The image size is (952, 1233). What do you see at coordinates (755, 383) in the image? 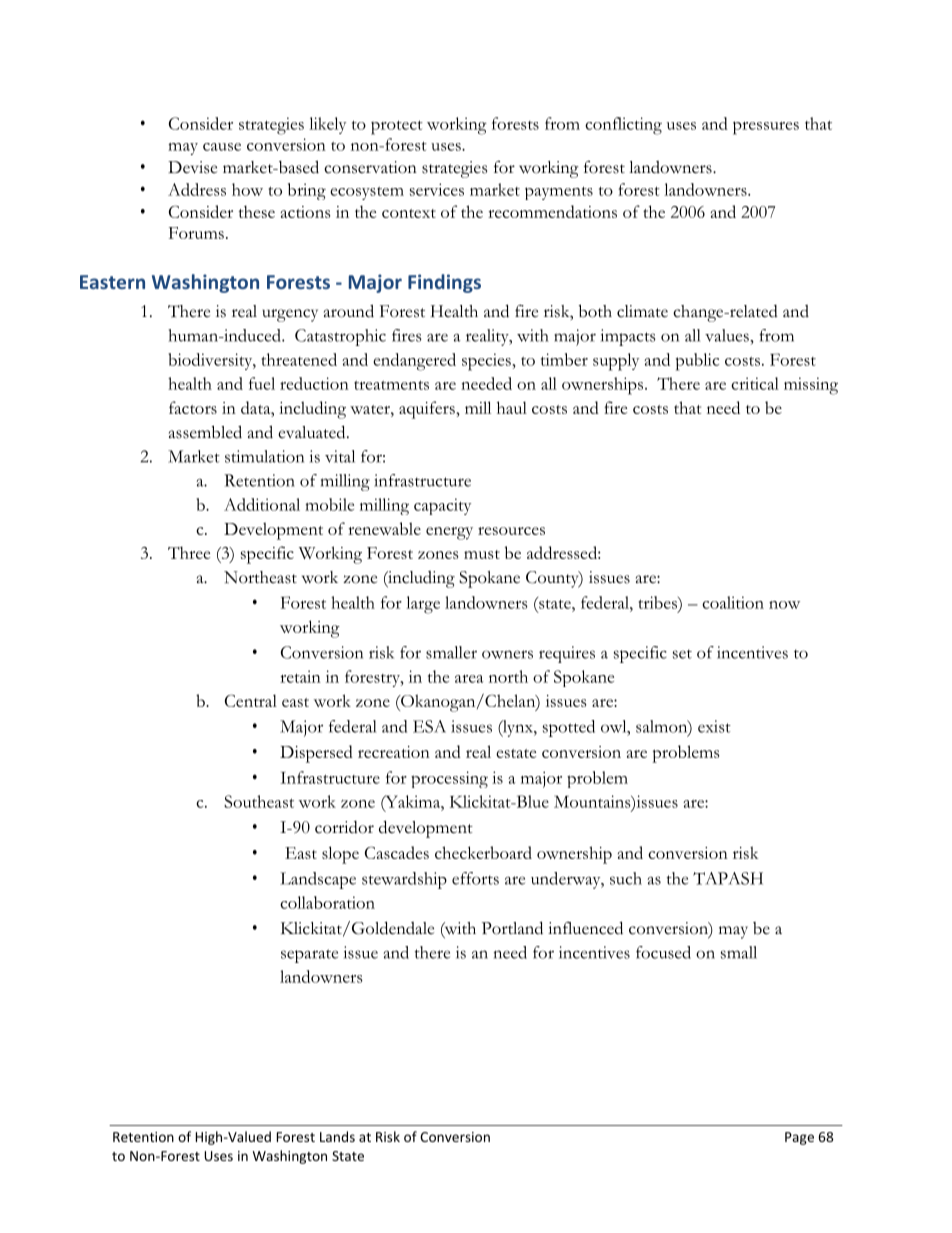
I see `critical` at bounding box center [755, 383].
